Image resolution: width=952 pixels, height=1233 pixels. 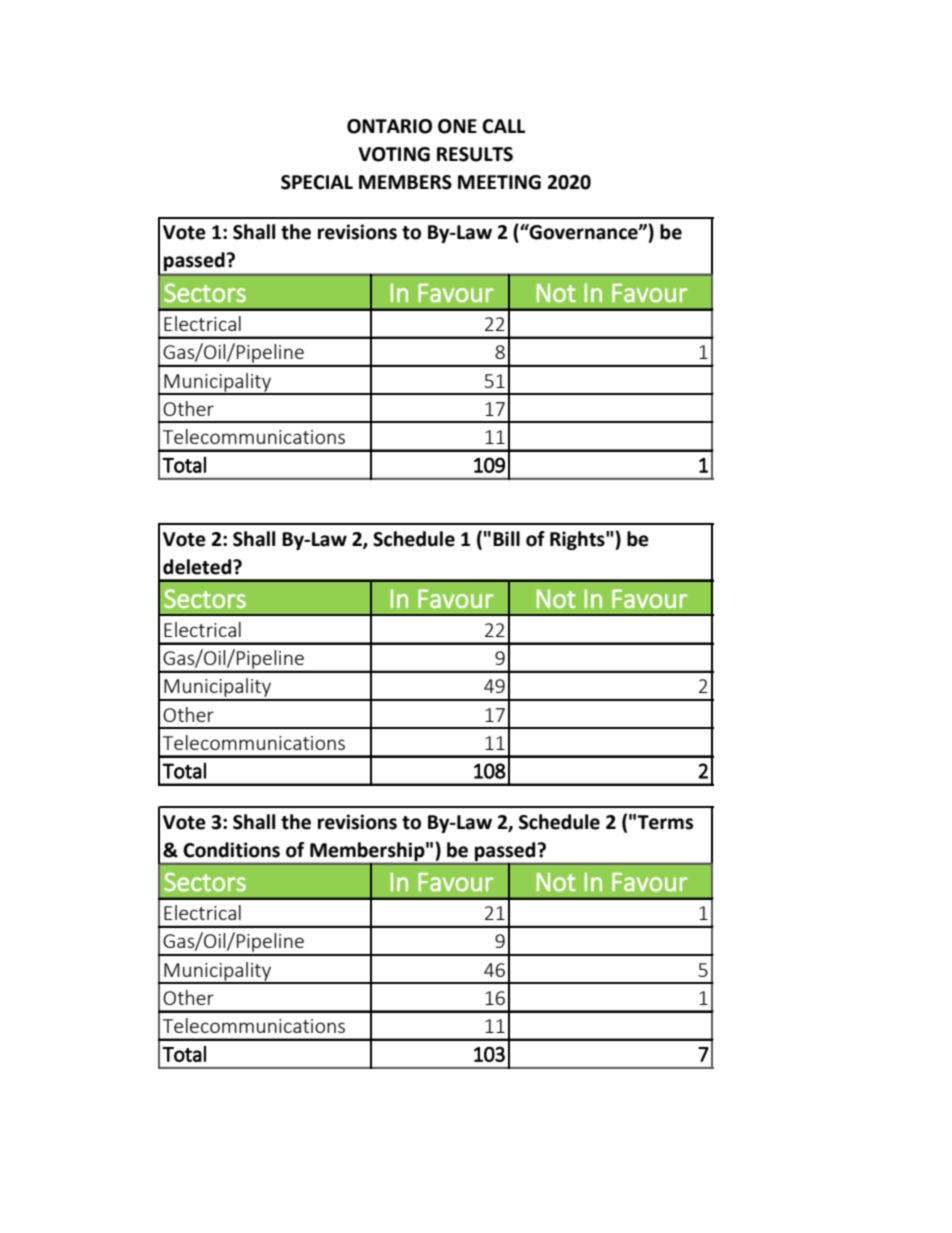 I want to click on deleted, so click(x=198, y=567).
